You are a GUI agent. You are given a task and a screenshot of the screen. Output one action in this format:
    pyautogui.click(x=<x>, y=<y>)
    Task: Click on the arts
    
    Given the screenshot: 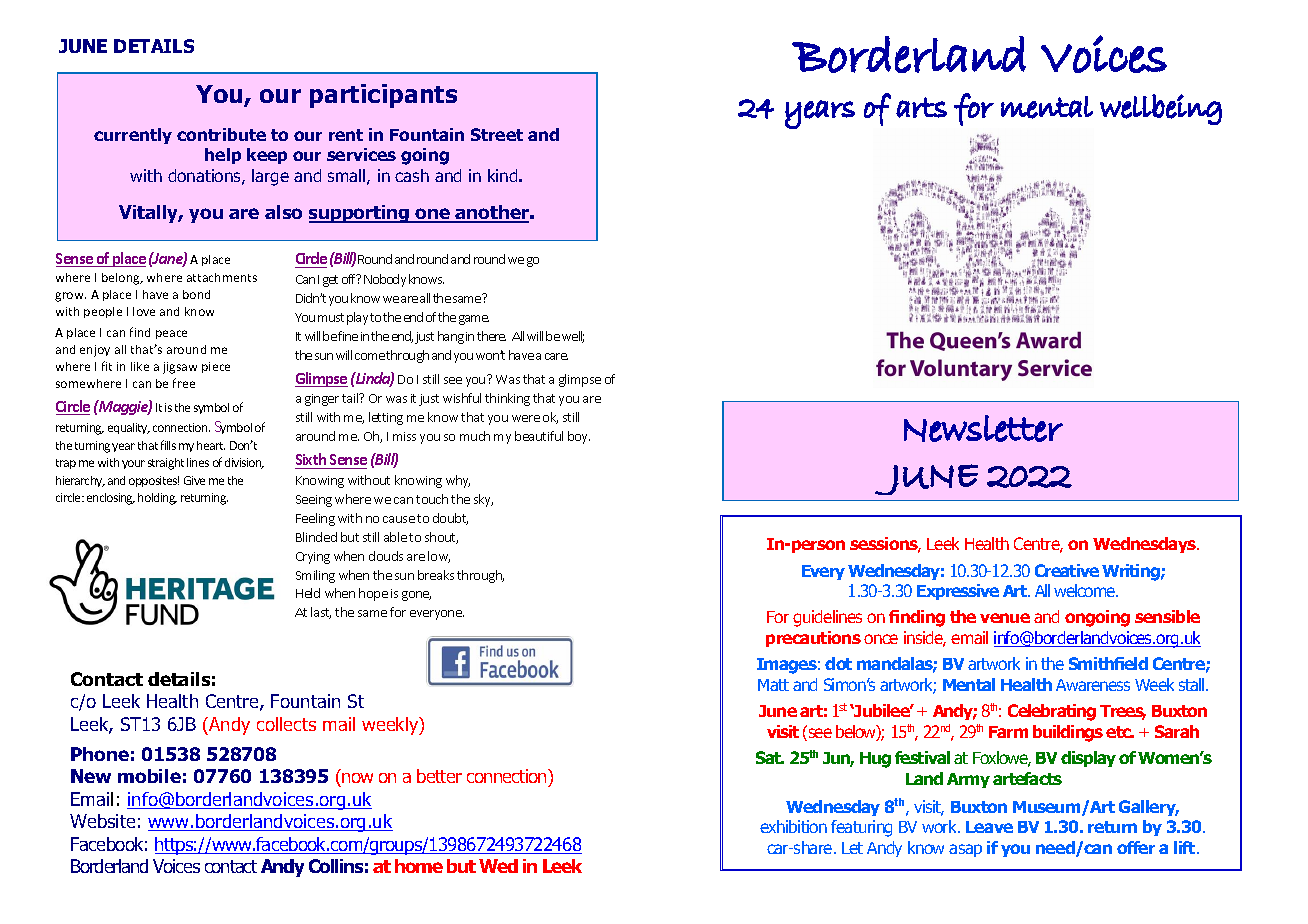 What is the action you would take?
    pyautogui.click(x=921, y=107)
